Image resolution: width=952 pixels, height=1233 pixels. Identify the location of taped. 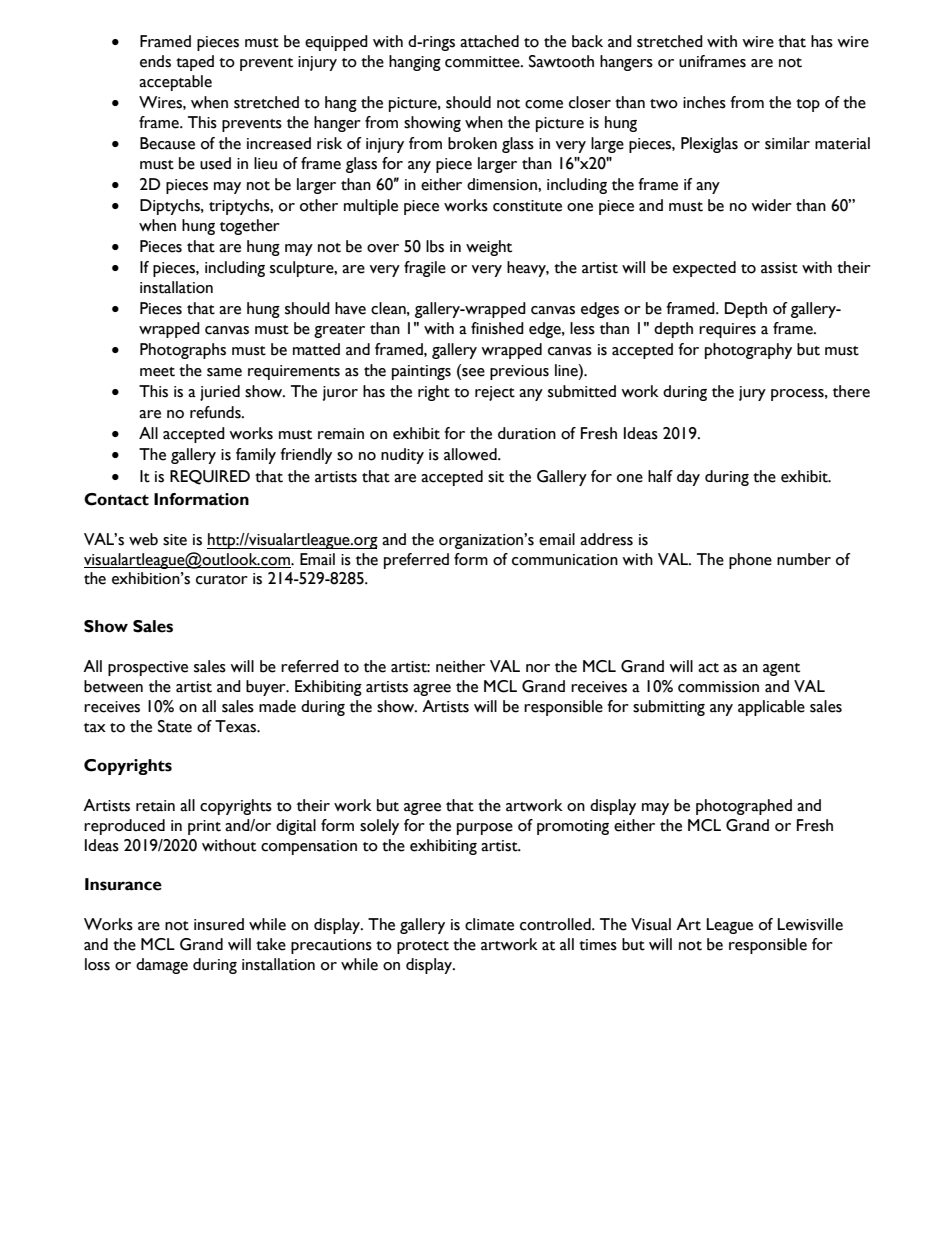
(195, 63).
